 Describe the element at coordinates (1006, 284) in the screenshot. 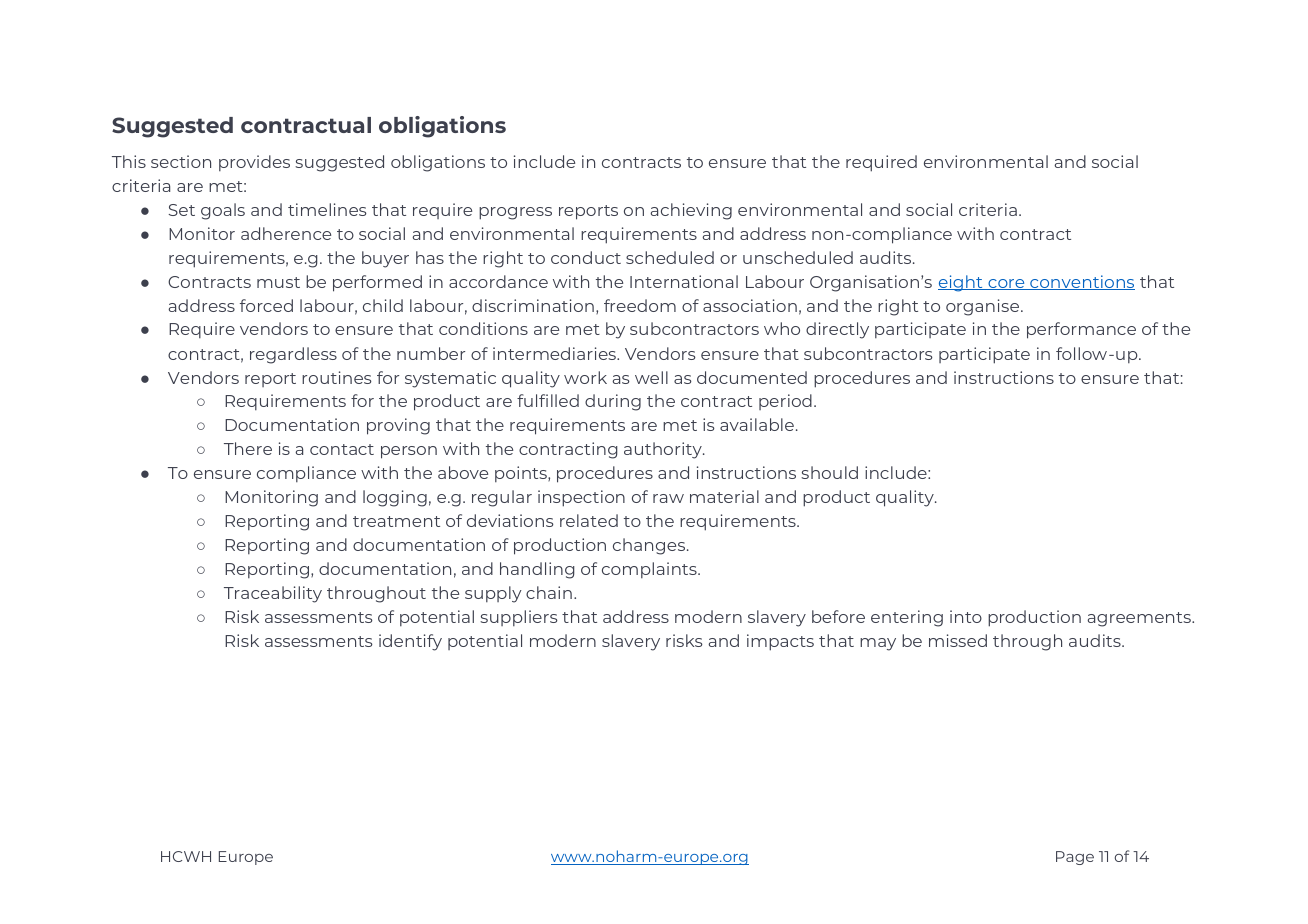

I see `core` at that location.
